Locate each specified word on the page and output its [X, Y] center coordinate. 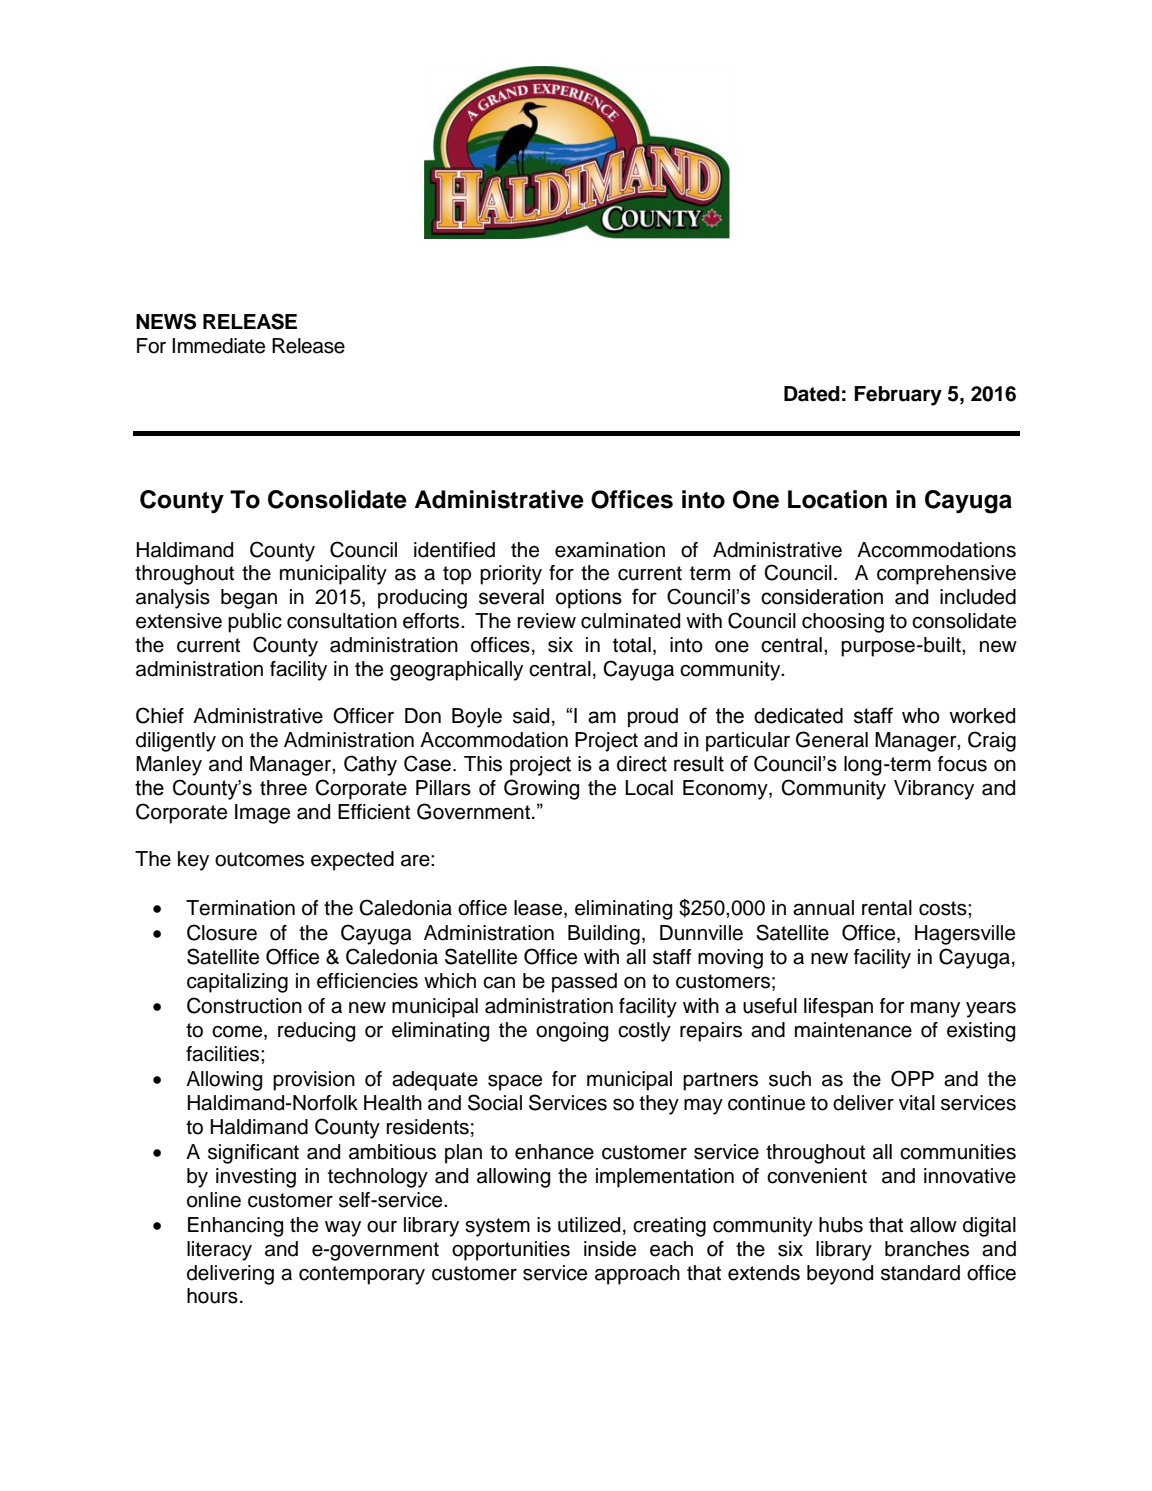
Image [262, 814]
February [898, 396]
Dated [812, 394]
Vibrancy [934, 790]
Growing [541, 789]
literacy [219, 1251]
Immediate [218, 346]
